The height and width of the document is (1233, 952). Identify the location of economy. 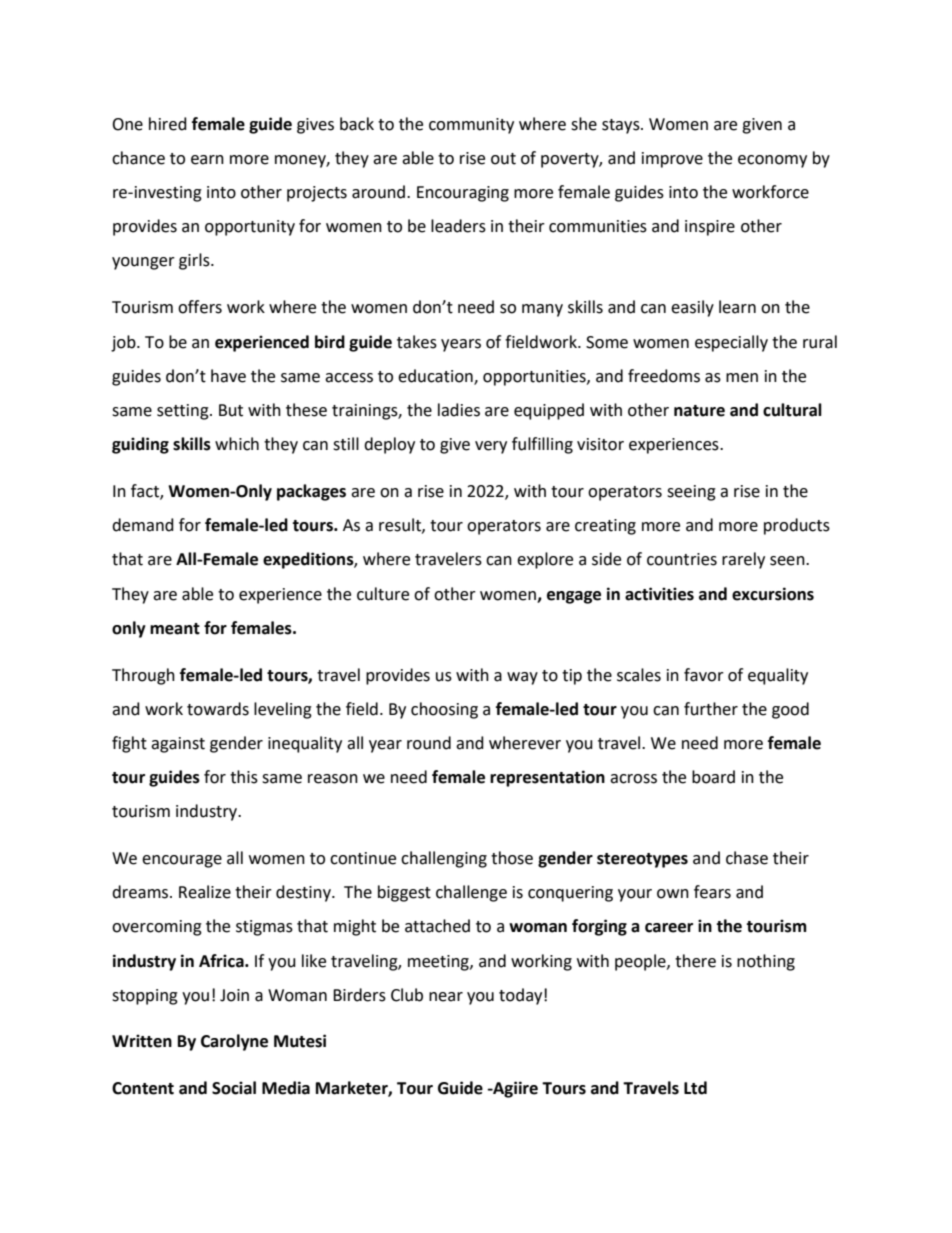
(772, 161).
